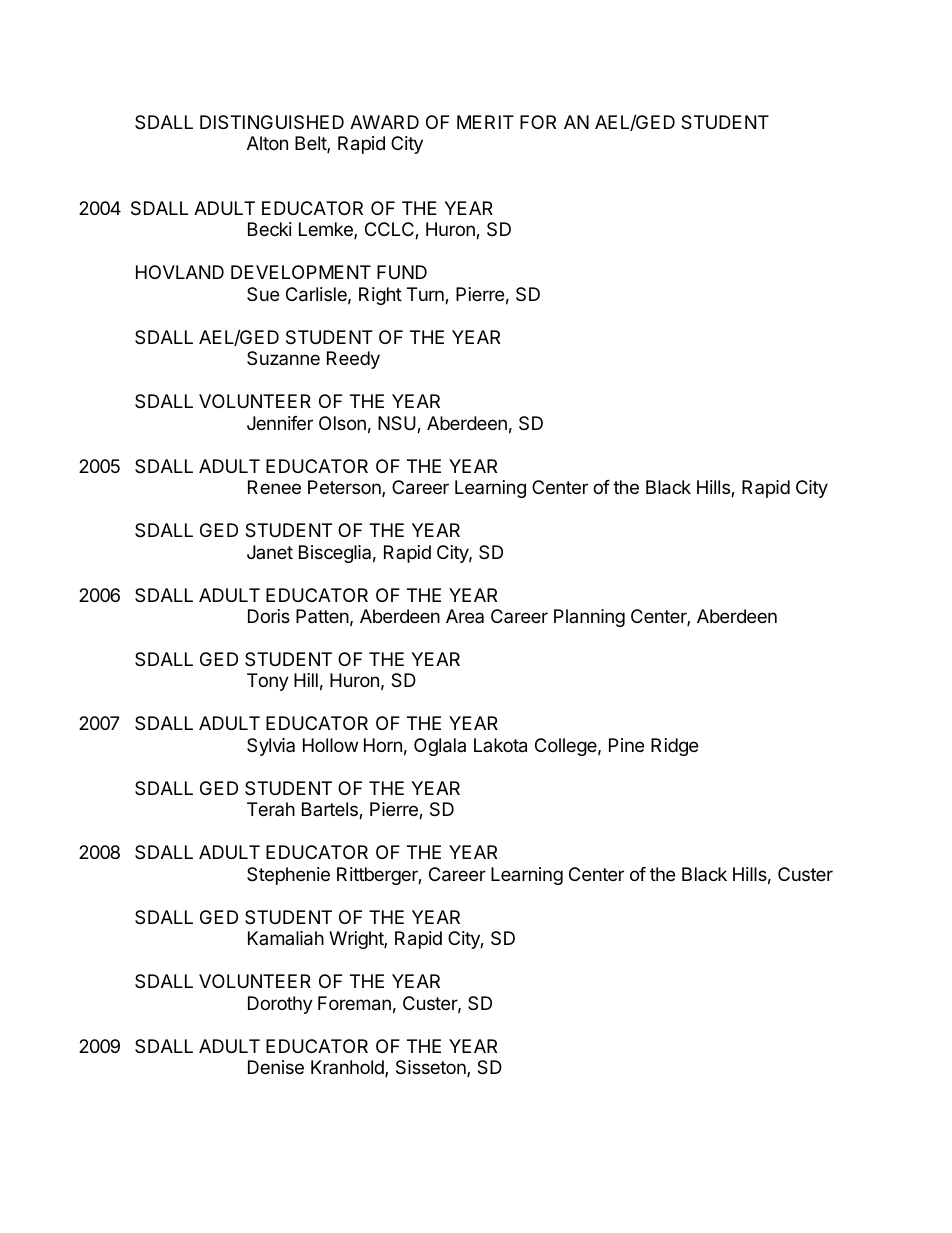 Image resolution: width=952 pixels, height=1233 pixels. I want to click on Alton, so click(267, 143).
